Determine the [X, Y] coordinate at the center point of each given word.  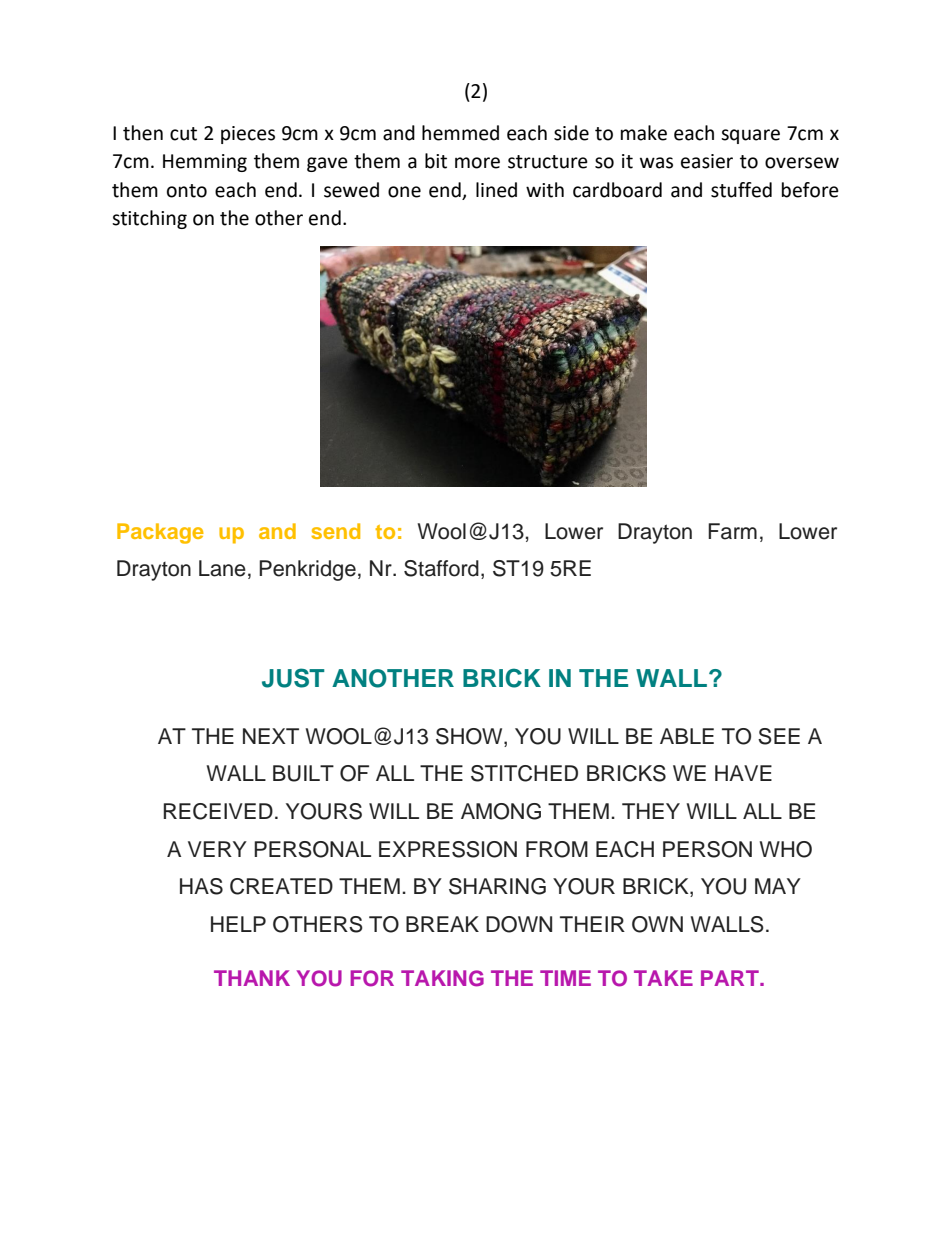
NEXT [271, 736]
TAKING [442, 978]
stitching [149, 219]
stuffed [741, 190]
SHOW [470, 737]
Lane [222, 568]
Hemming [205, 163]
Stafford [441, 568]
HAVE [743, 773]
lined [496, 190]
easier [707, 161]
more [477, 163]
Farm [732, 531]
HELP [238, 924]
